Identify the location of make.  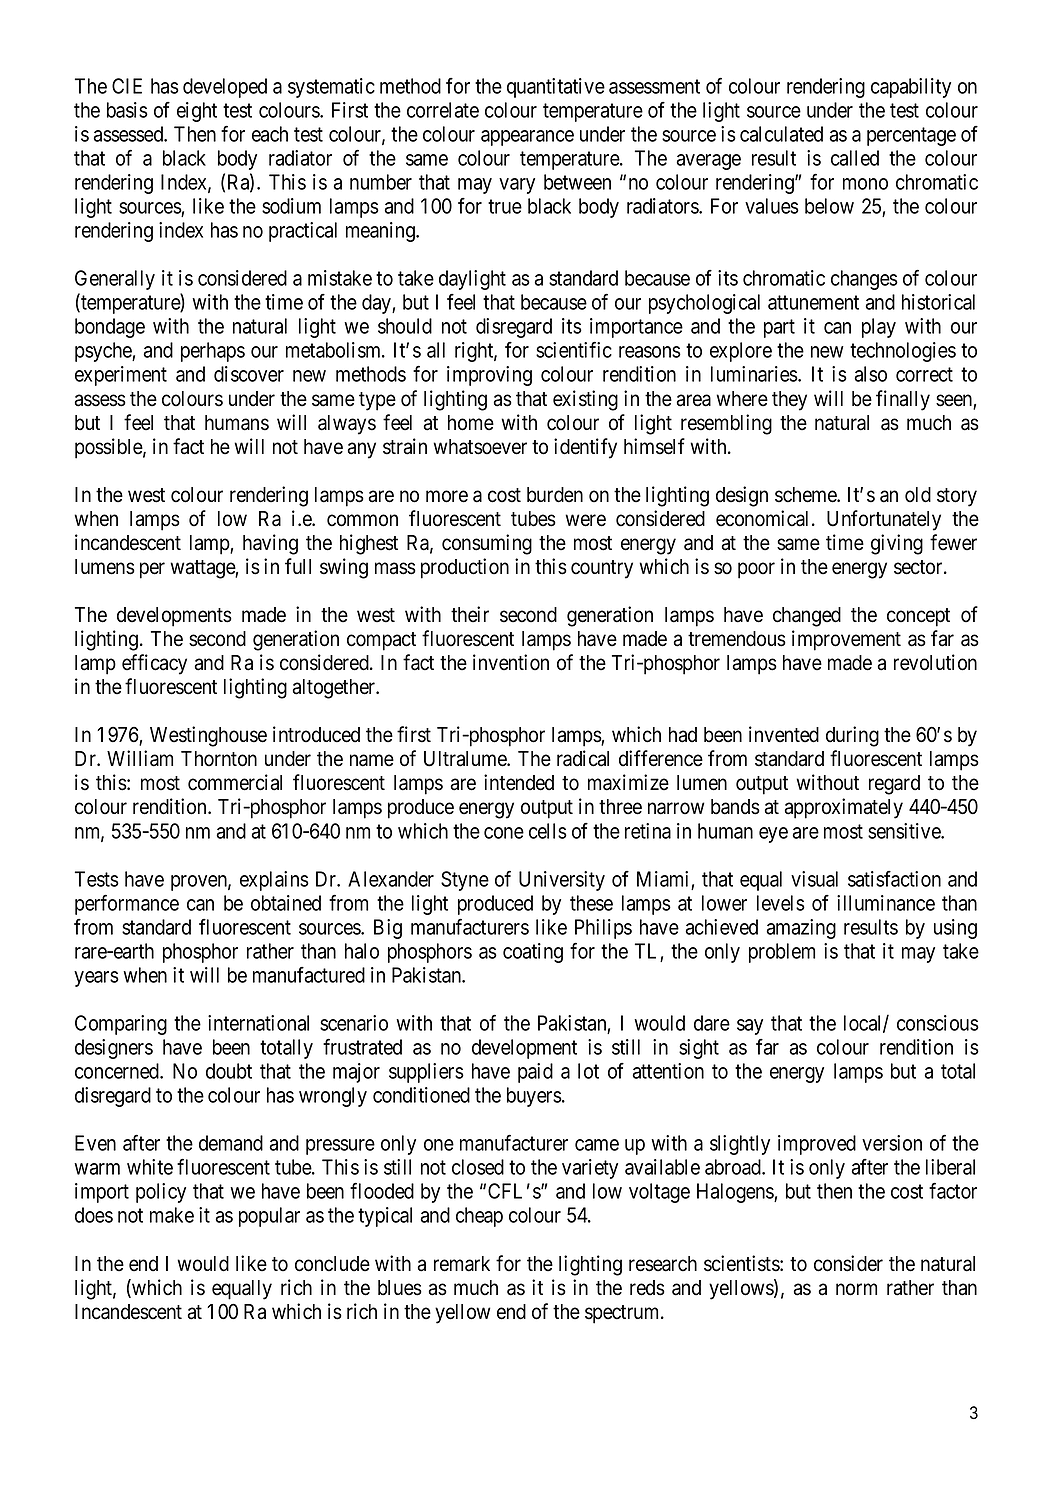
(172, 1215).
